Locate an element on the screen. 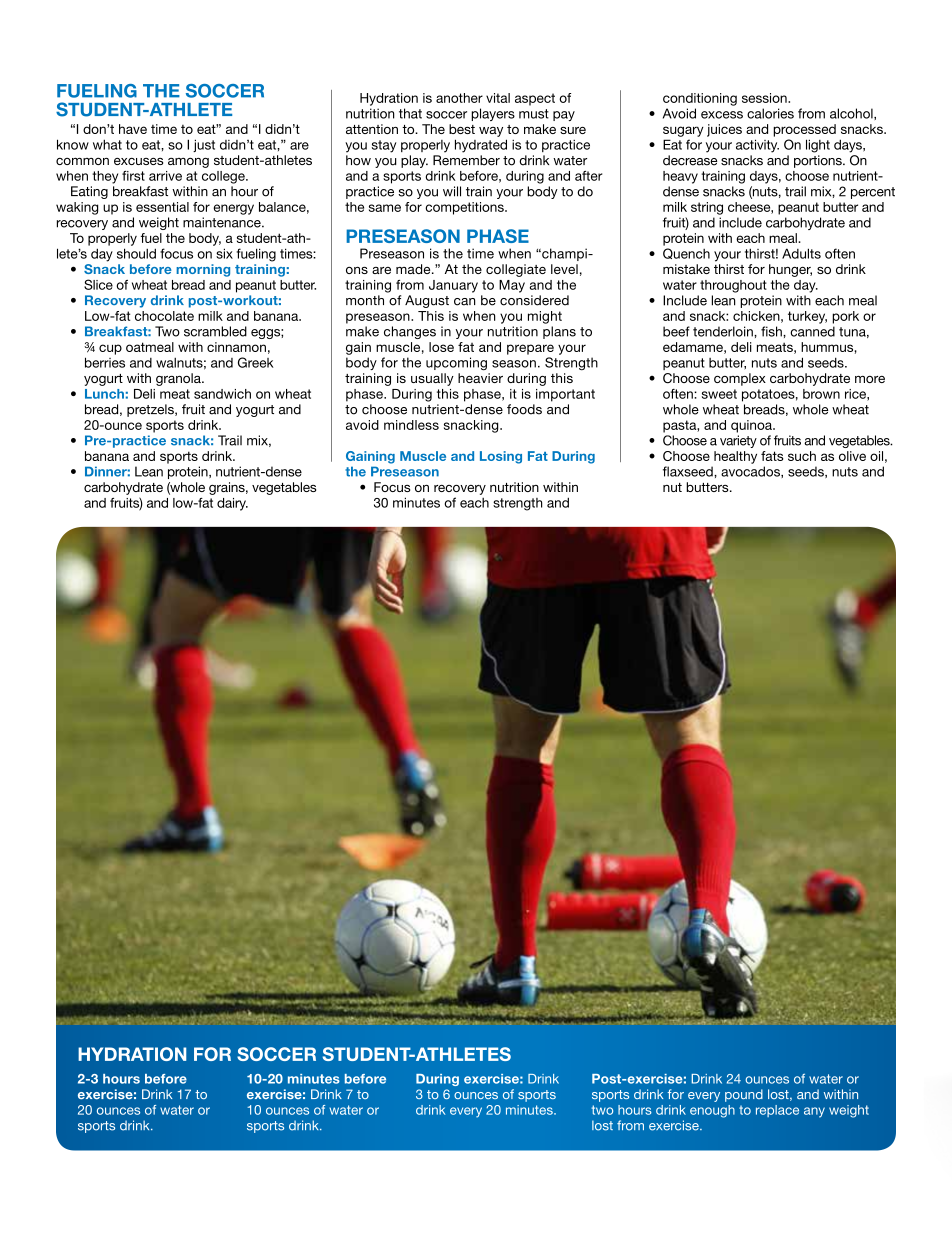 Image resolution: width=952 pixels, height=1233 pixels. dairy is located at coordinates (232, 504).
